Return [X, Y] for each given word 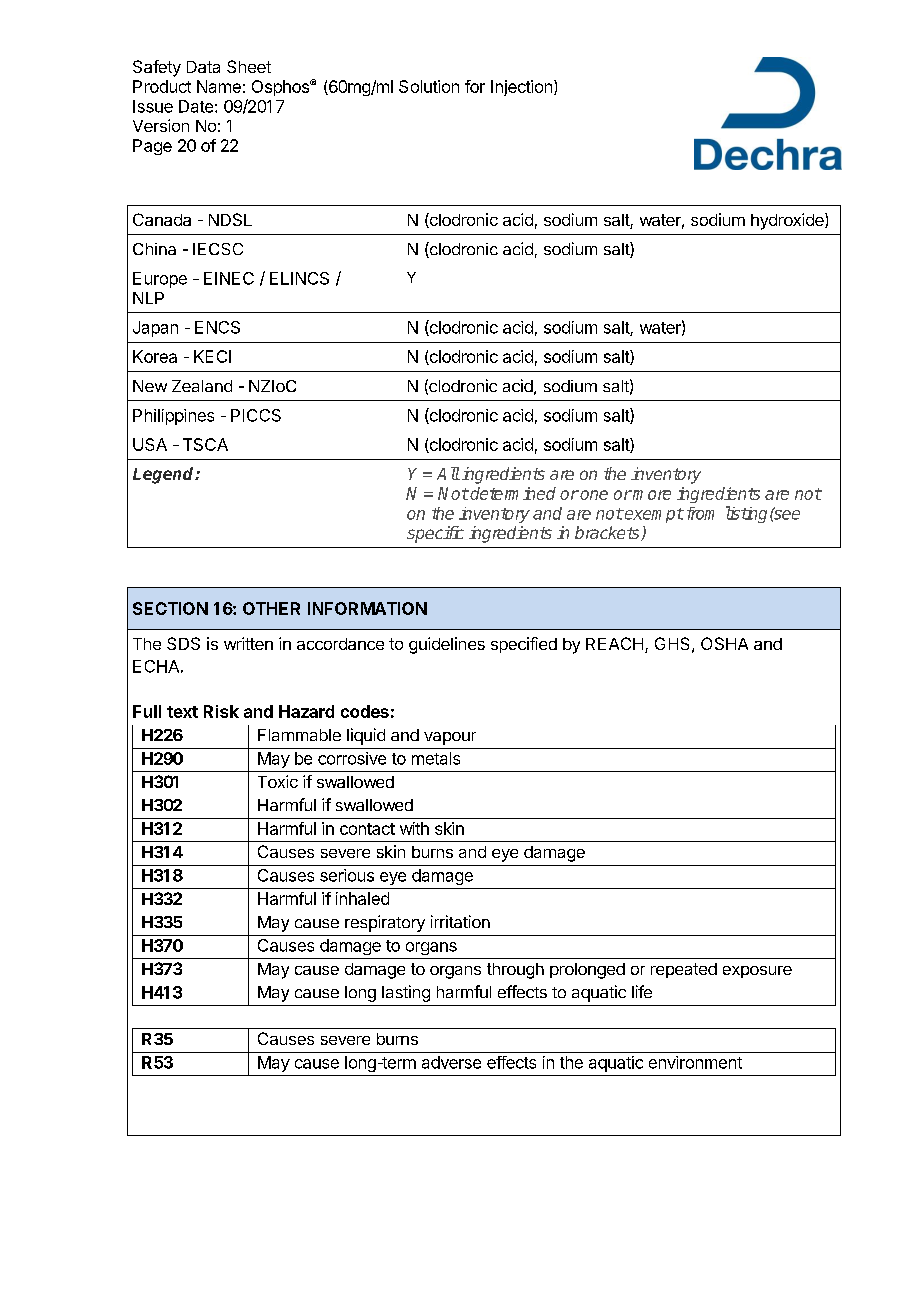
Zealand [202, 386]
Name [219, 86]
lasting [406, 993]
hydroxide [788, 221]
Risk [221, 711]
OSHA [724, 643]
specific [435, 534]
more [651, 495]
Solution [429, 86]
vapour [450, 738]
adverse [451, 1062]
